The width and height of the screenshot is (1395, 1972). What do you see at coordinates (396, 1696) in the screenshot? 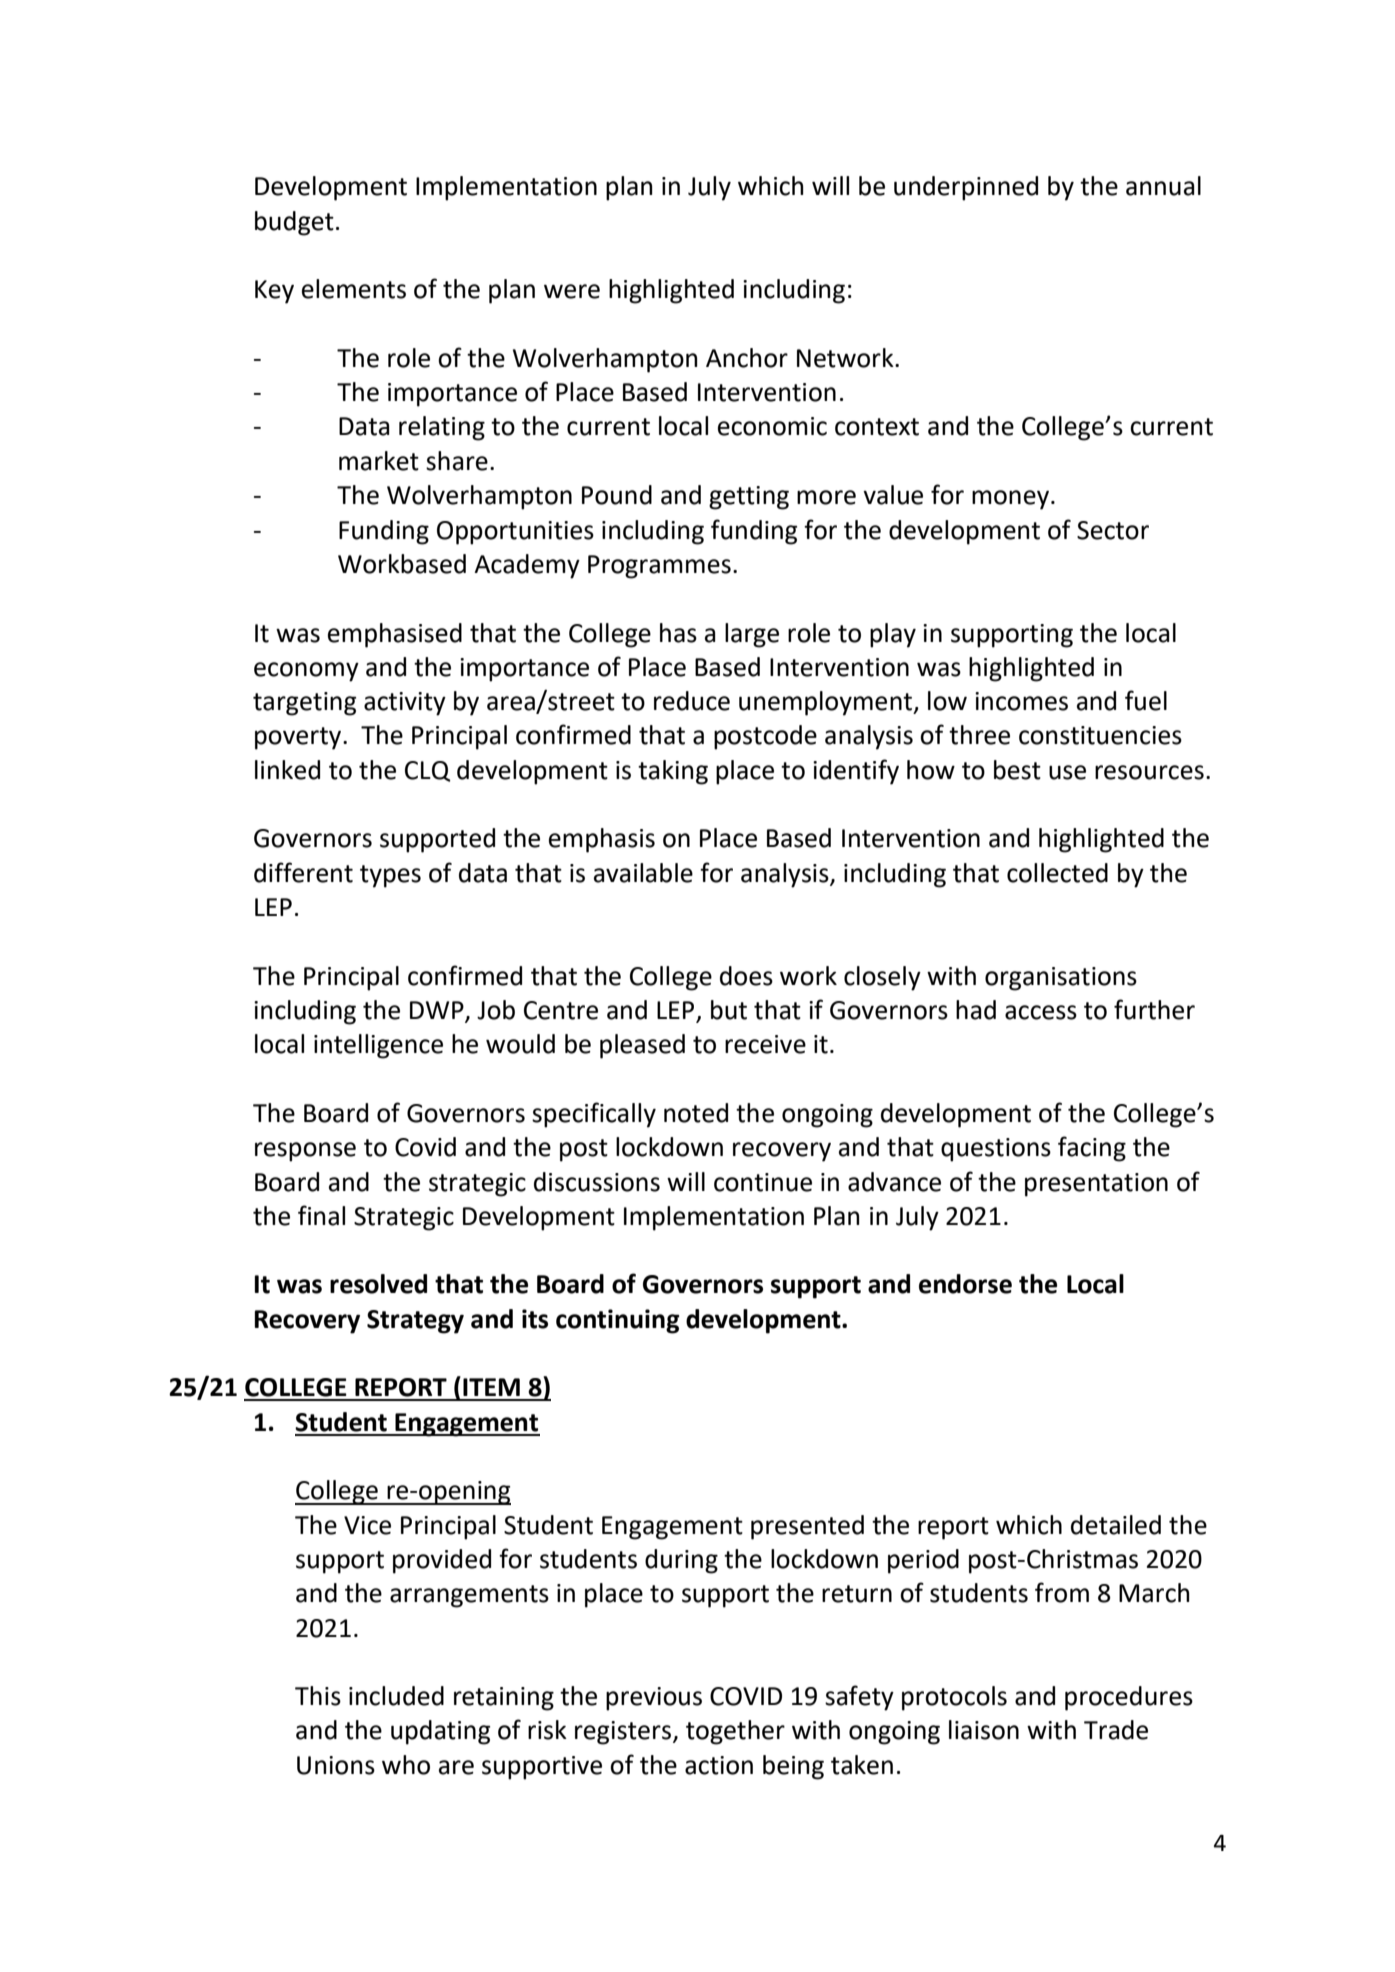
I see `included` at bounding box center [396, 1696].
